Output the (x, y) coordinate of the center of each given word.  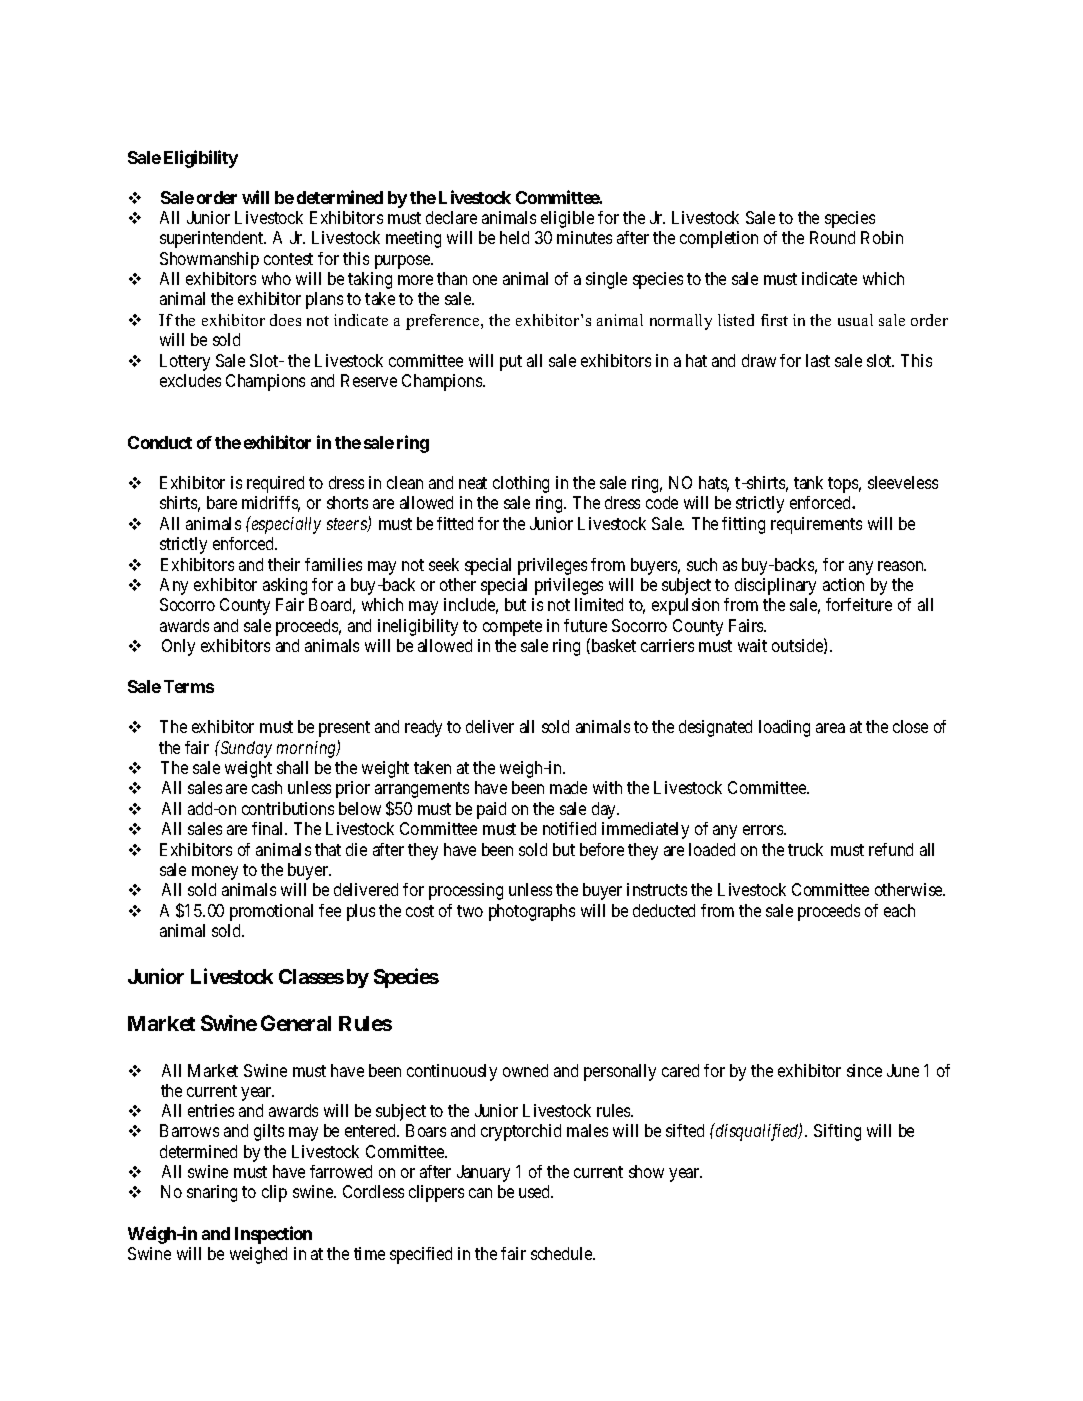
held (514, 237)
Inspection (273, 1235)
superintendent (213, 239)
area (830, 728)
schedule (562, 1253)
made (568, 787)
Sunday (245, 749)
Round (832, 237)
